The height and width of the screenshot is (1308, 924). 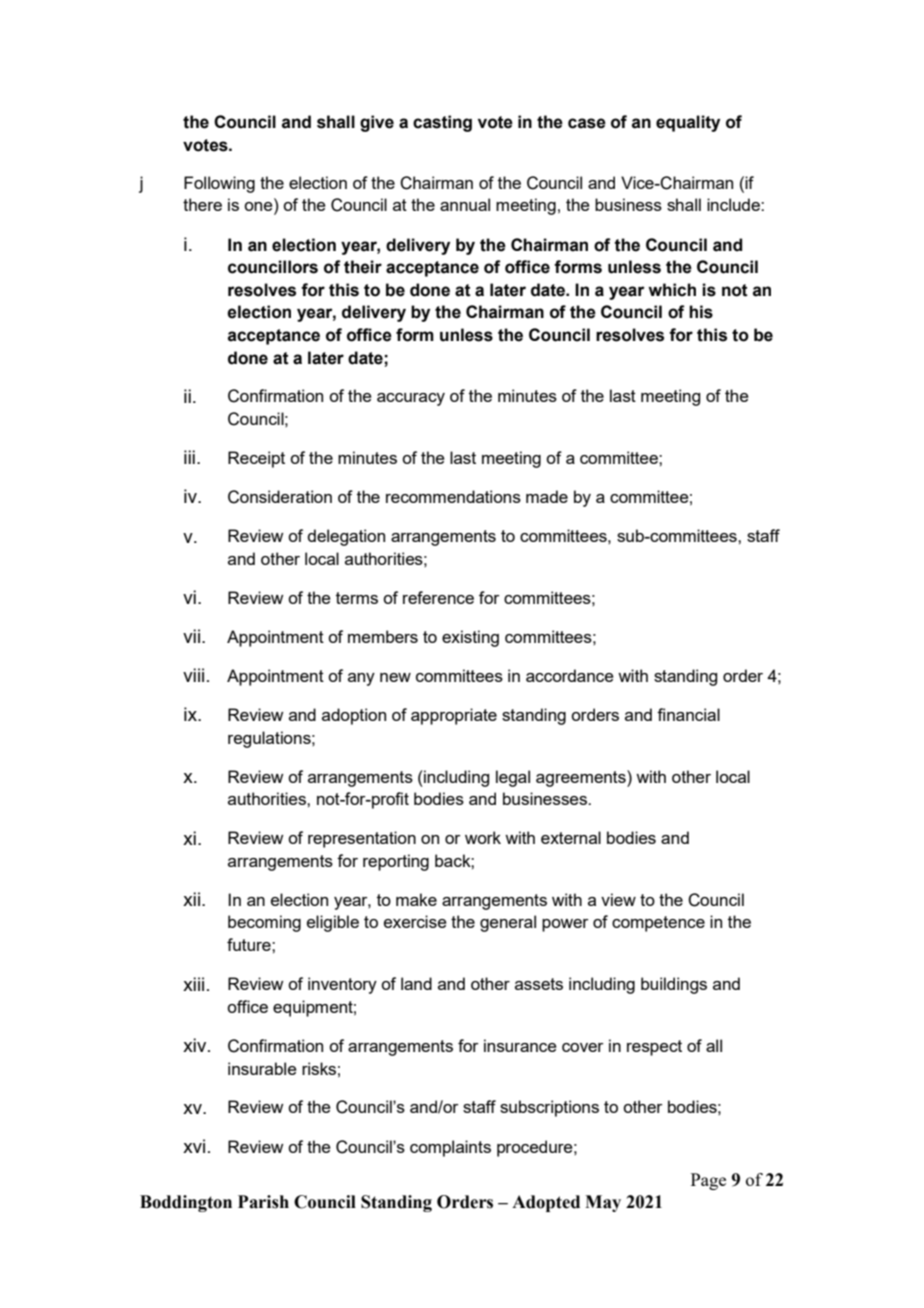 What do you see at coordinates (688, 714) in the screenshot?
I see `financial` at bounding box center [688, 714].
